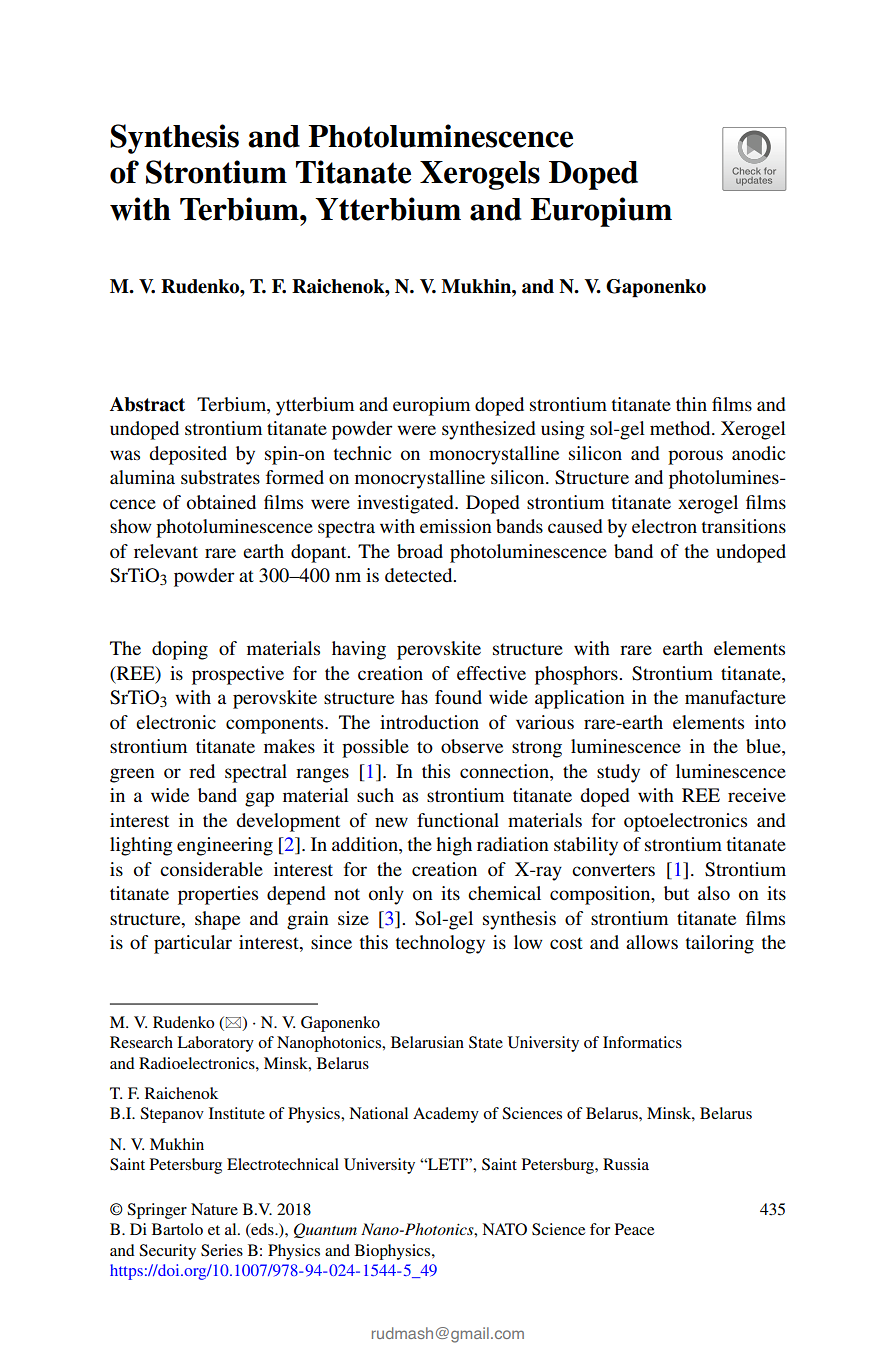 This screenshot has width=896, height=1359. Describe the element at coordinates (472, 746) in the screenshot. I see `observe` at that location.
